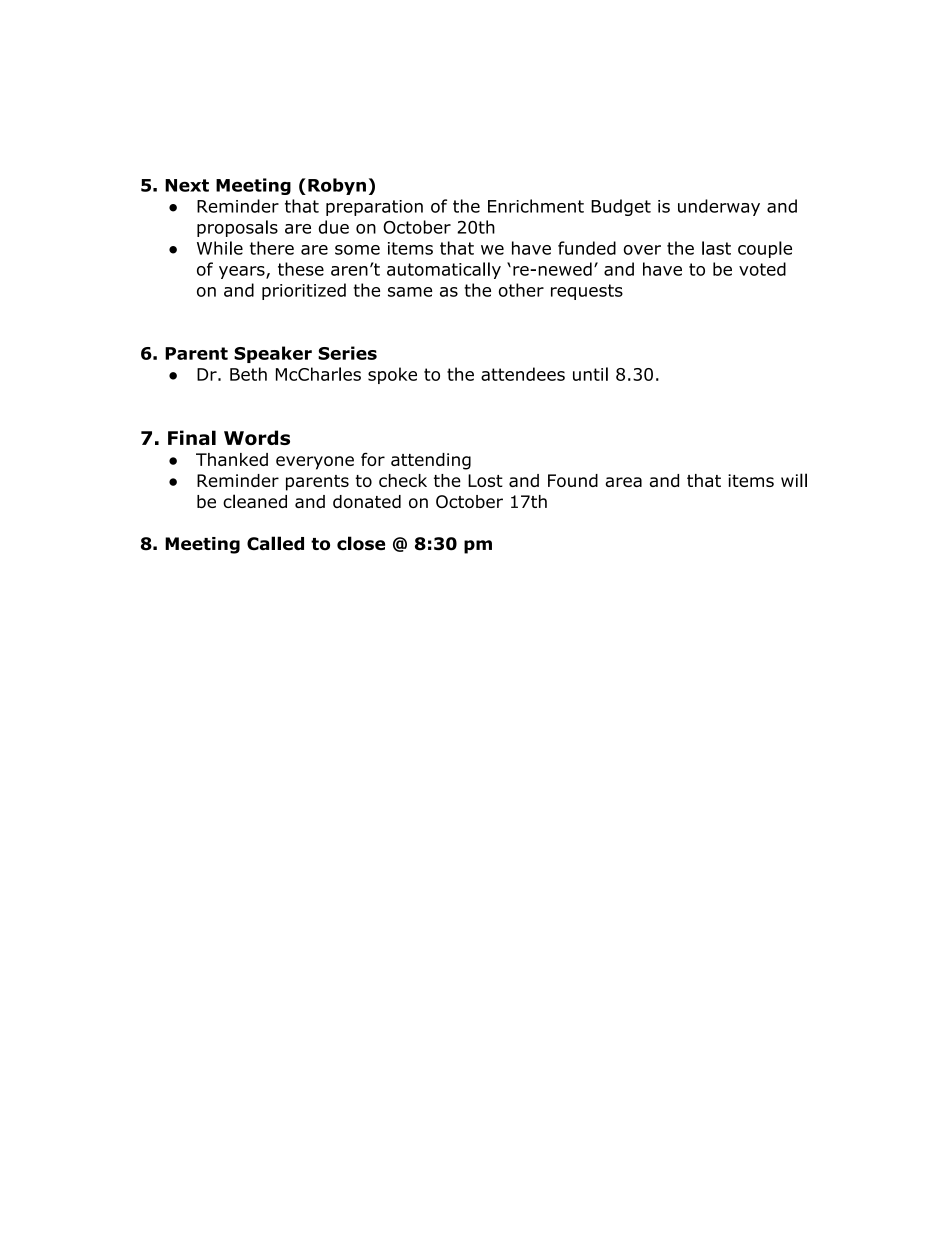 The image size is (952, 1233). Describe the element at coordinates (523, 374) in the document. I see `attendees` at that location.
